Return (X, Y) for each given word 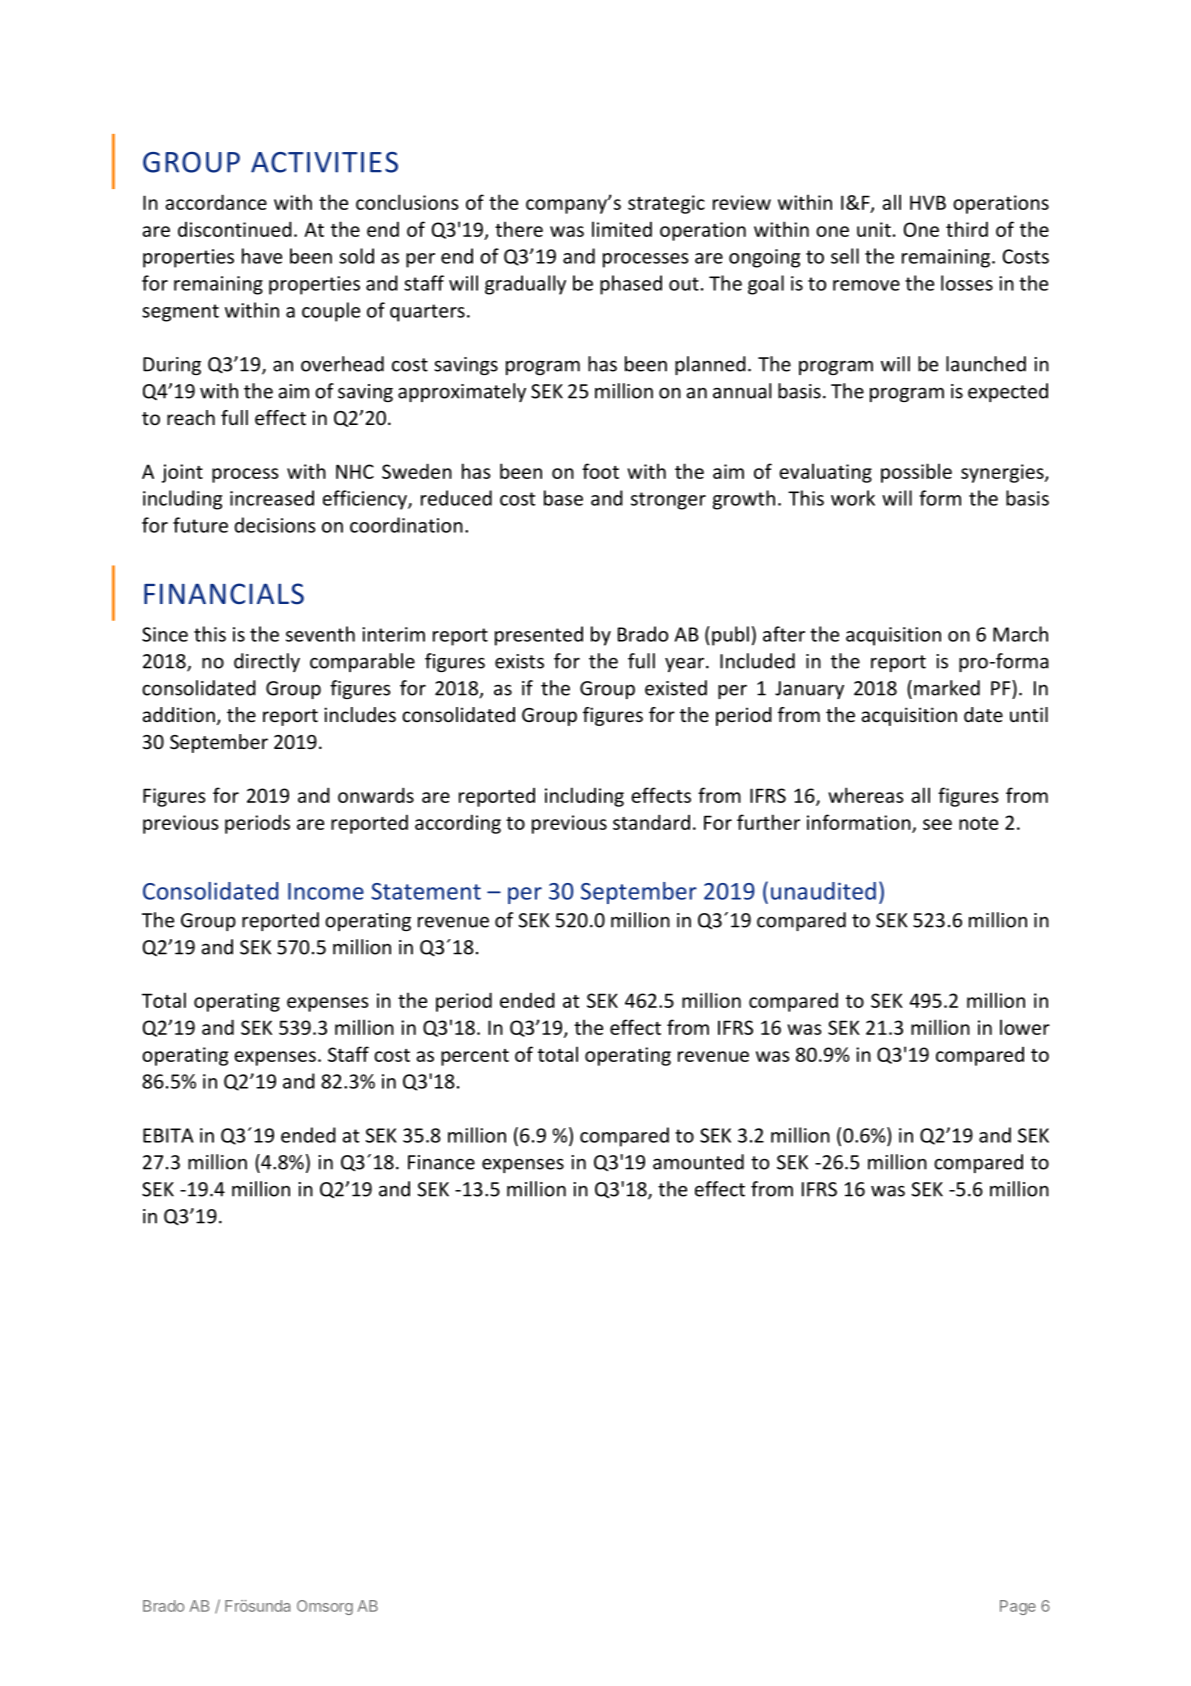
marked (947, 688)
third (967, 229)
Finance (441, 1162)
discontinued (235, 229)
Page (1018, 1607)
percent (475, 1057)
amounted (698, 1162)
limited (622, 229)
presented (539, 636)
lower (1025, 1027)
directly (267, 662)
